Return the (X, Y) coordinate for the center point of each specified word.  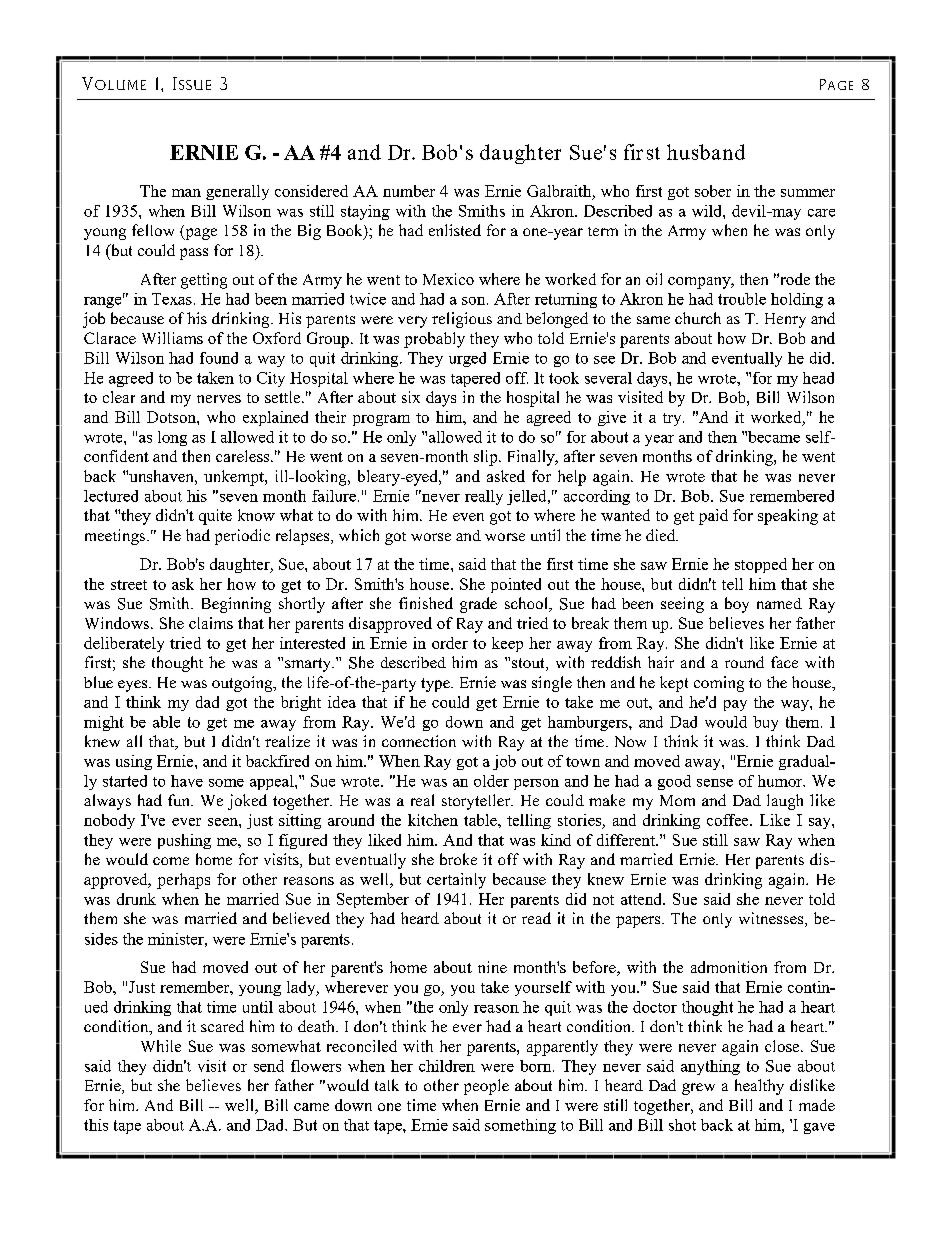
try (673, 419)
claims (211, 623)
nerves (219, 399)
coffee (729, 820)
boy (737, 605)
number (409, 191)
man (186, 193)
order (450, 643)
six (411, 397)
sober (713, 191)
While (161, 1046)
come (171, 861)
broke (458, 859)
